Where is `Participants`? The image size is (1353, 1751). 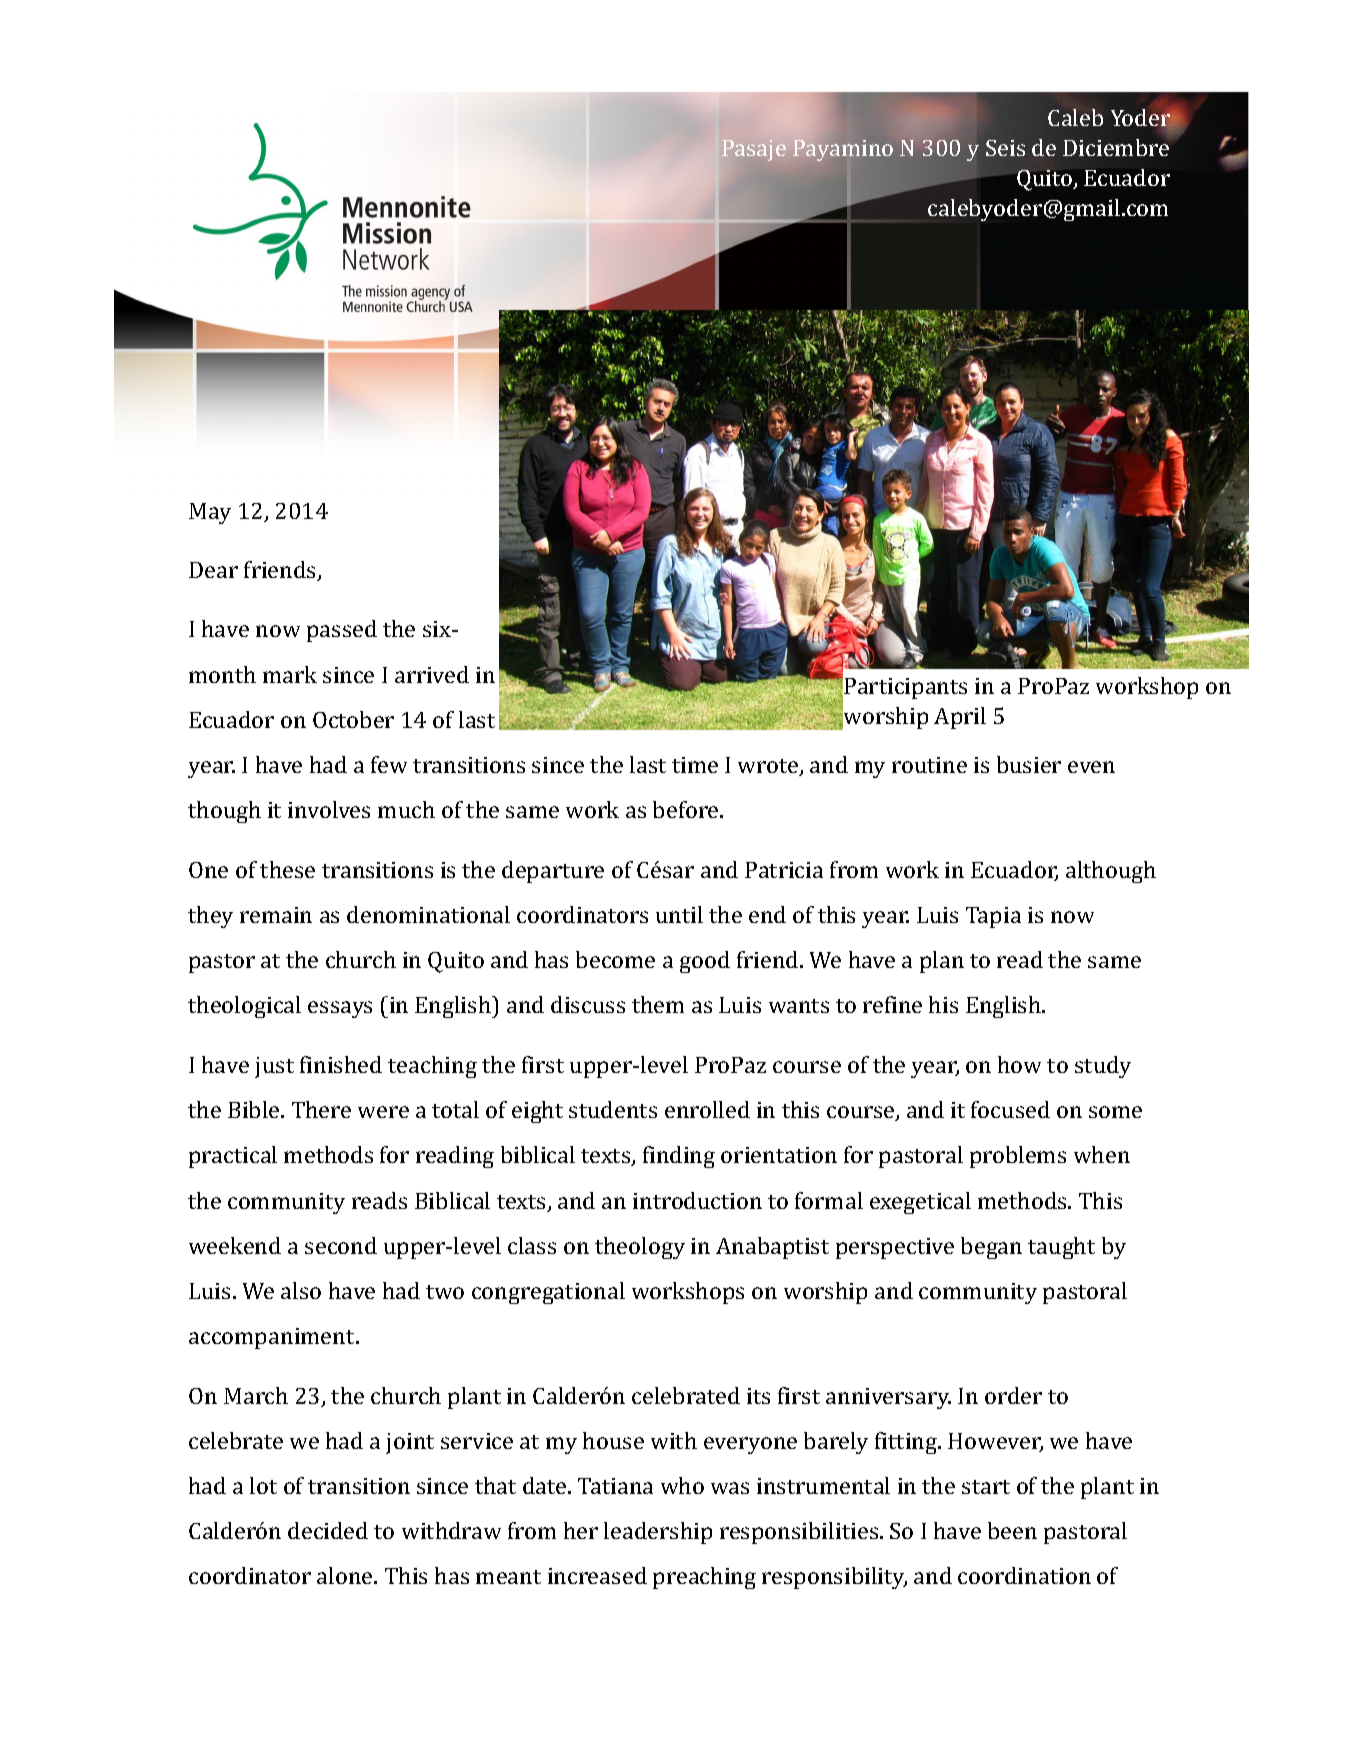 Participants is located at coordinates (905, 688).
